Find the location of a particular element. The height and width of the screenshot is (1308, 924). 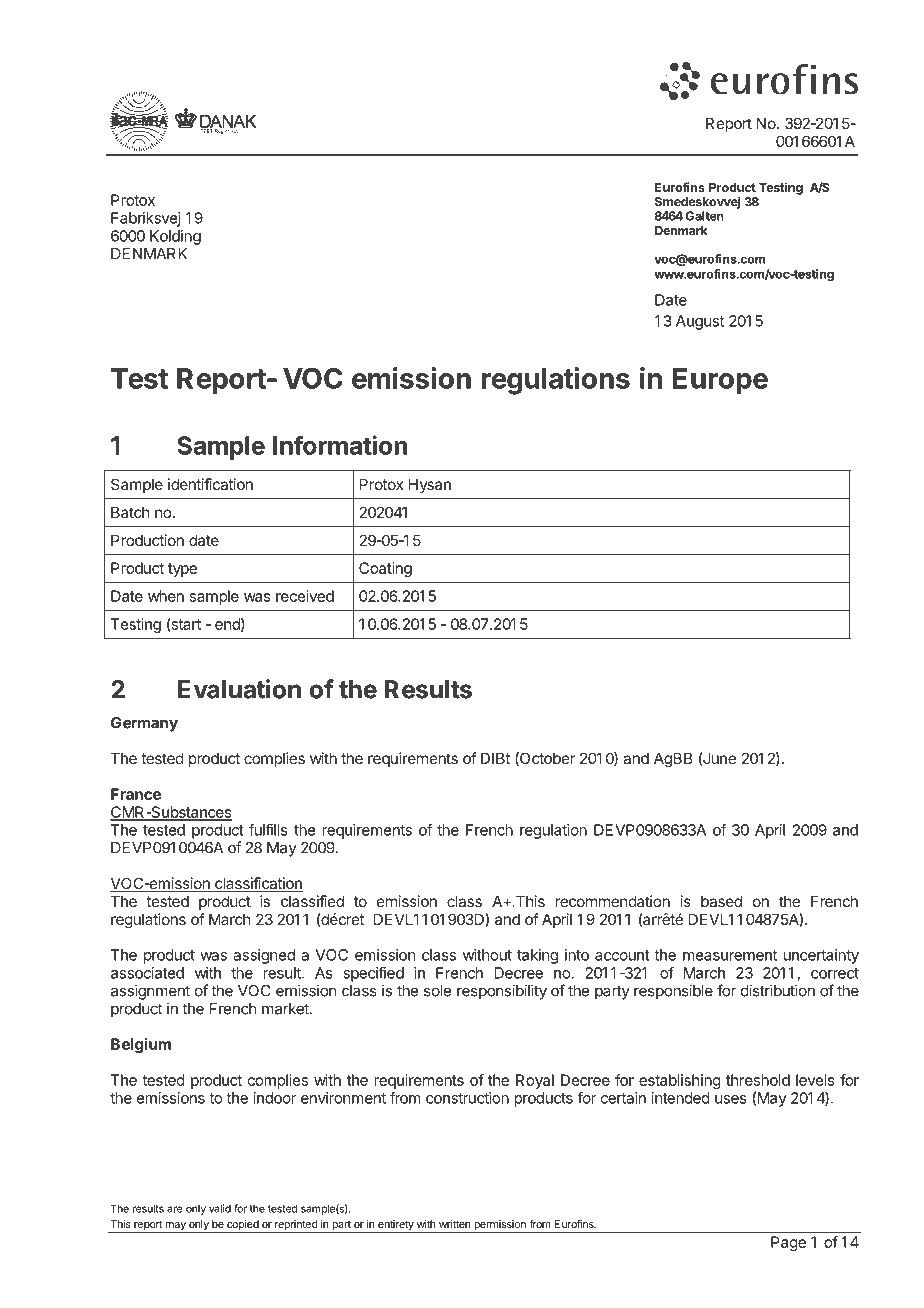

Page is located at coordinates (788, 1243).
